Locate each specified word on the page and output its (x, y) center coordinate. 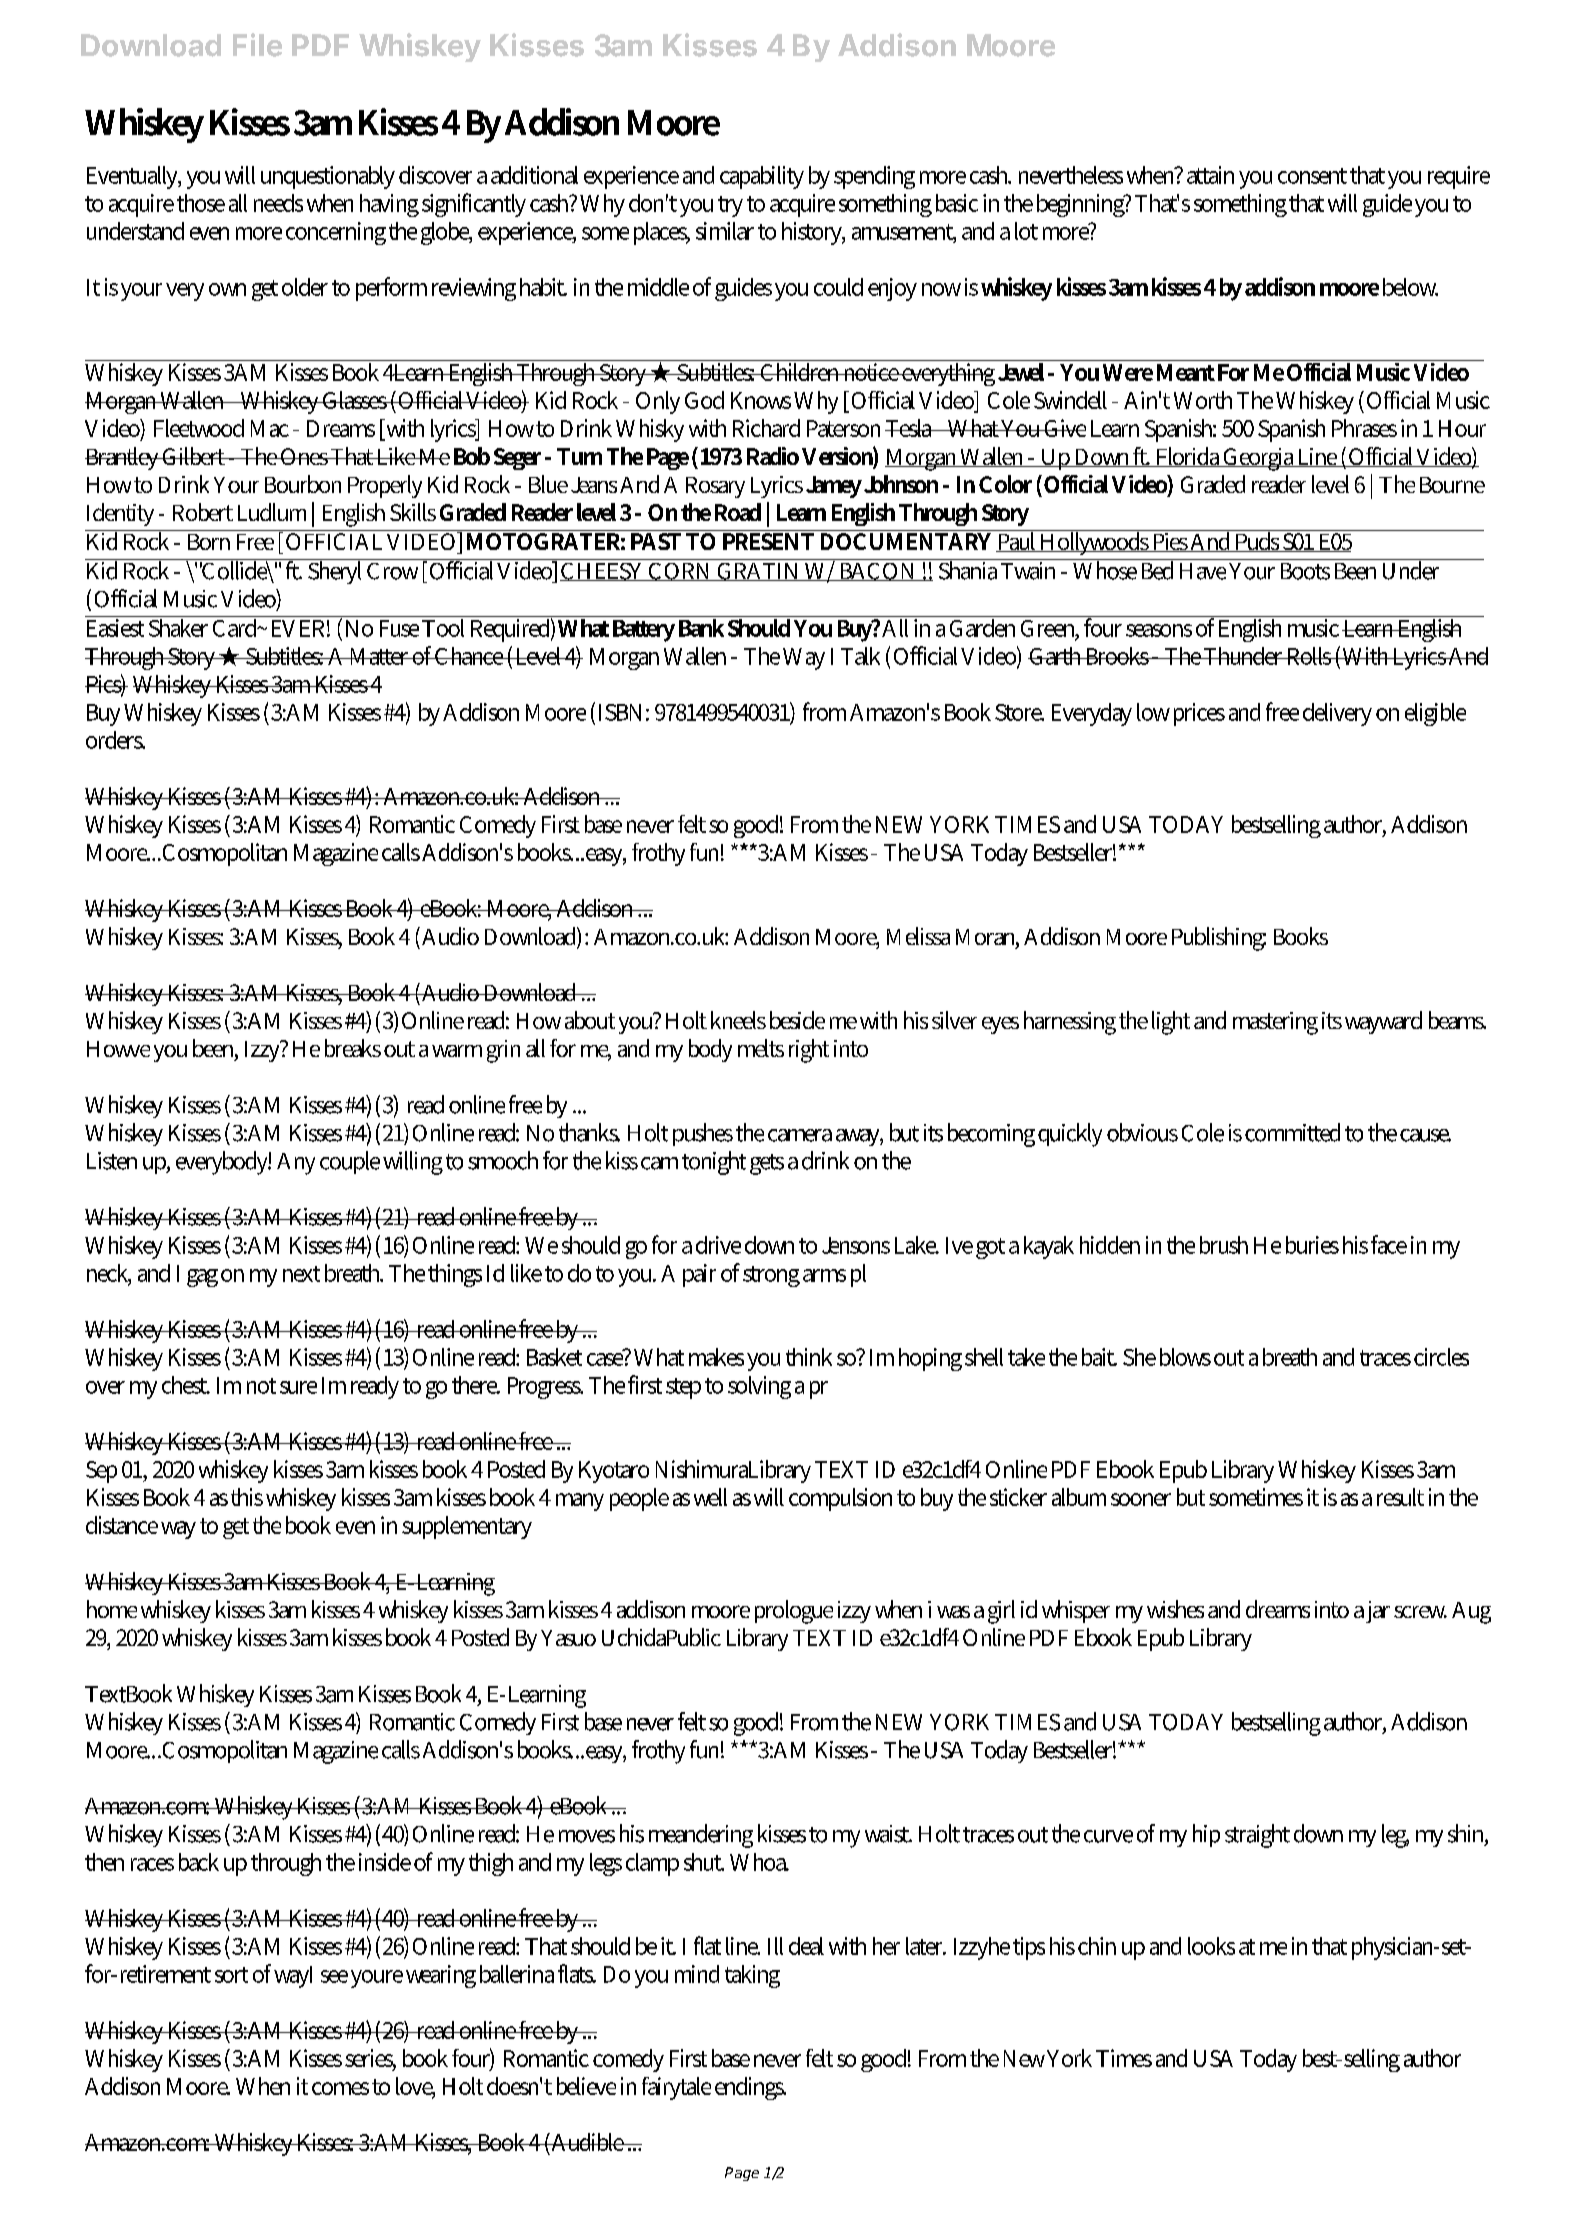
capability (762, 177)
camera (800, 1135)
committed (1292, 1132)
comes (340, 2088)
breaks (353, 1048)
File (257, 45)
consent (1312, 176)
